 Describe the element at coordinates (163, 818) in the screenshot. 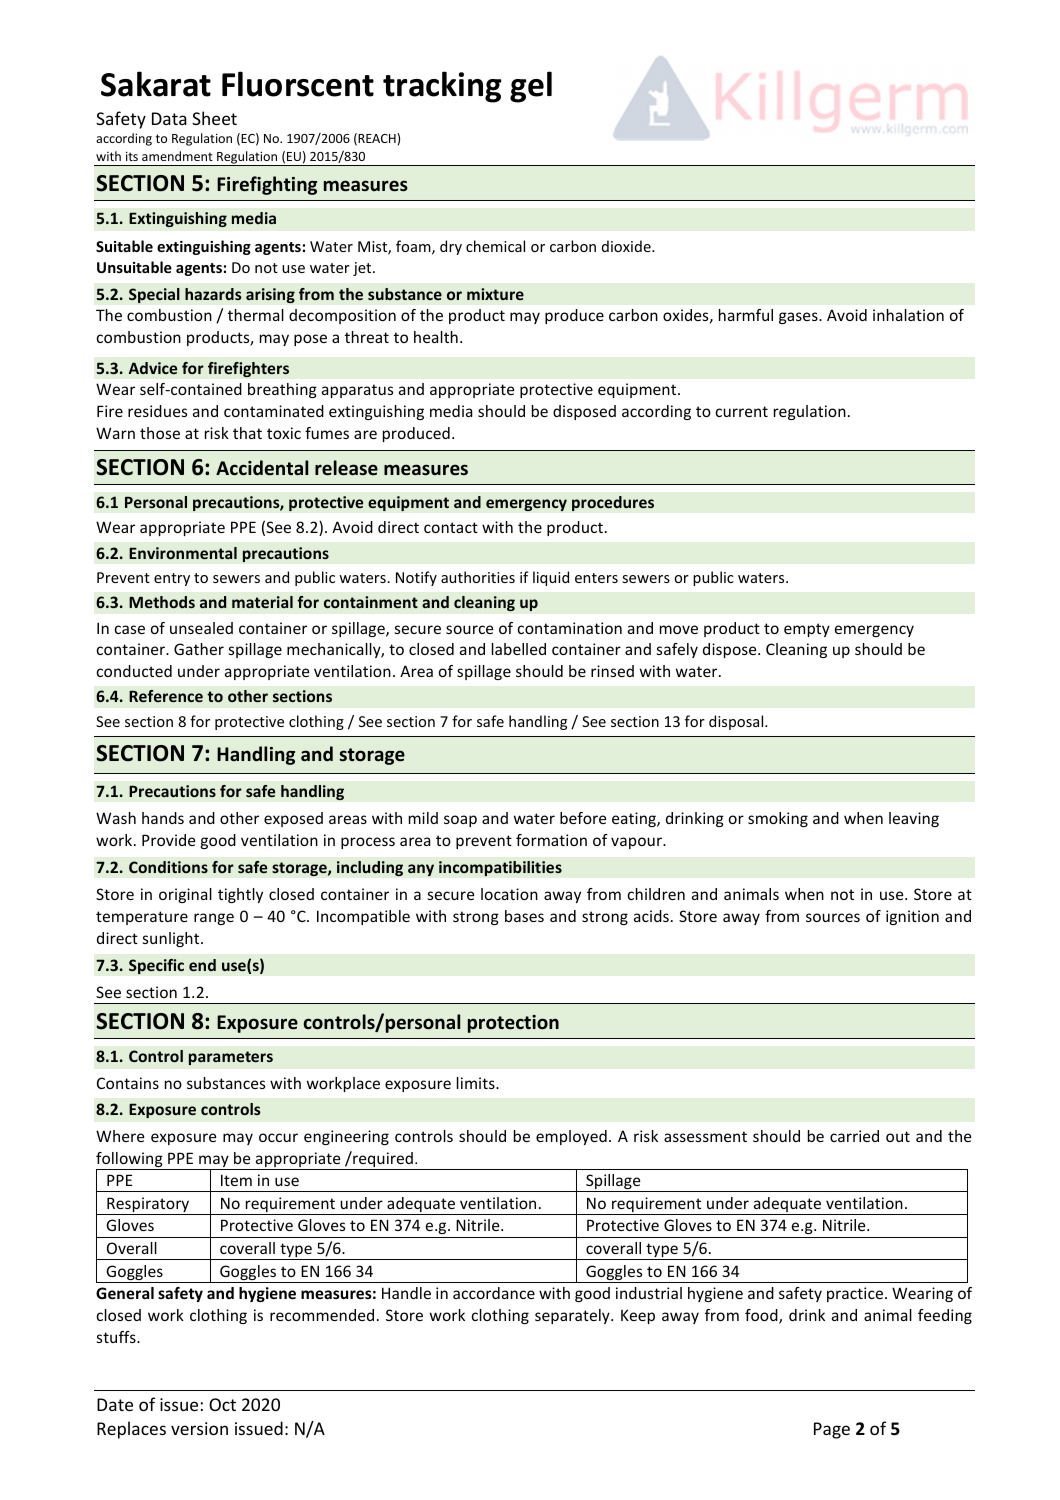

I see `hands` at that location.
